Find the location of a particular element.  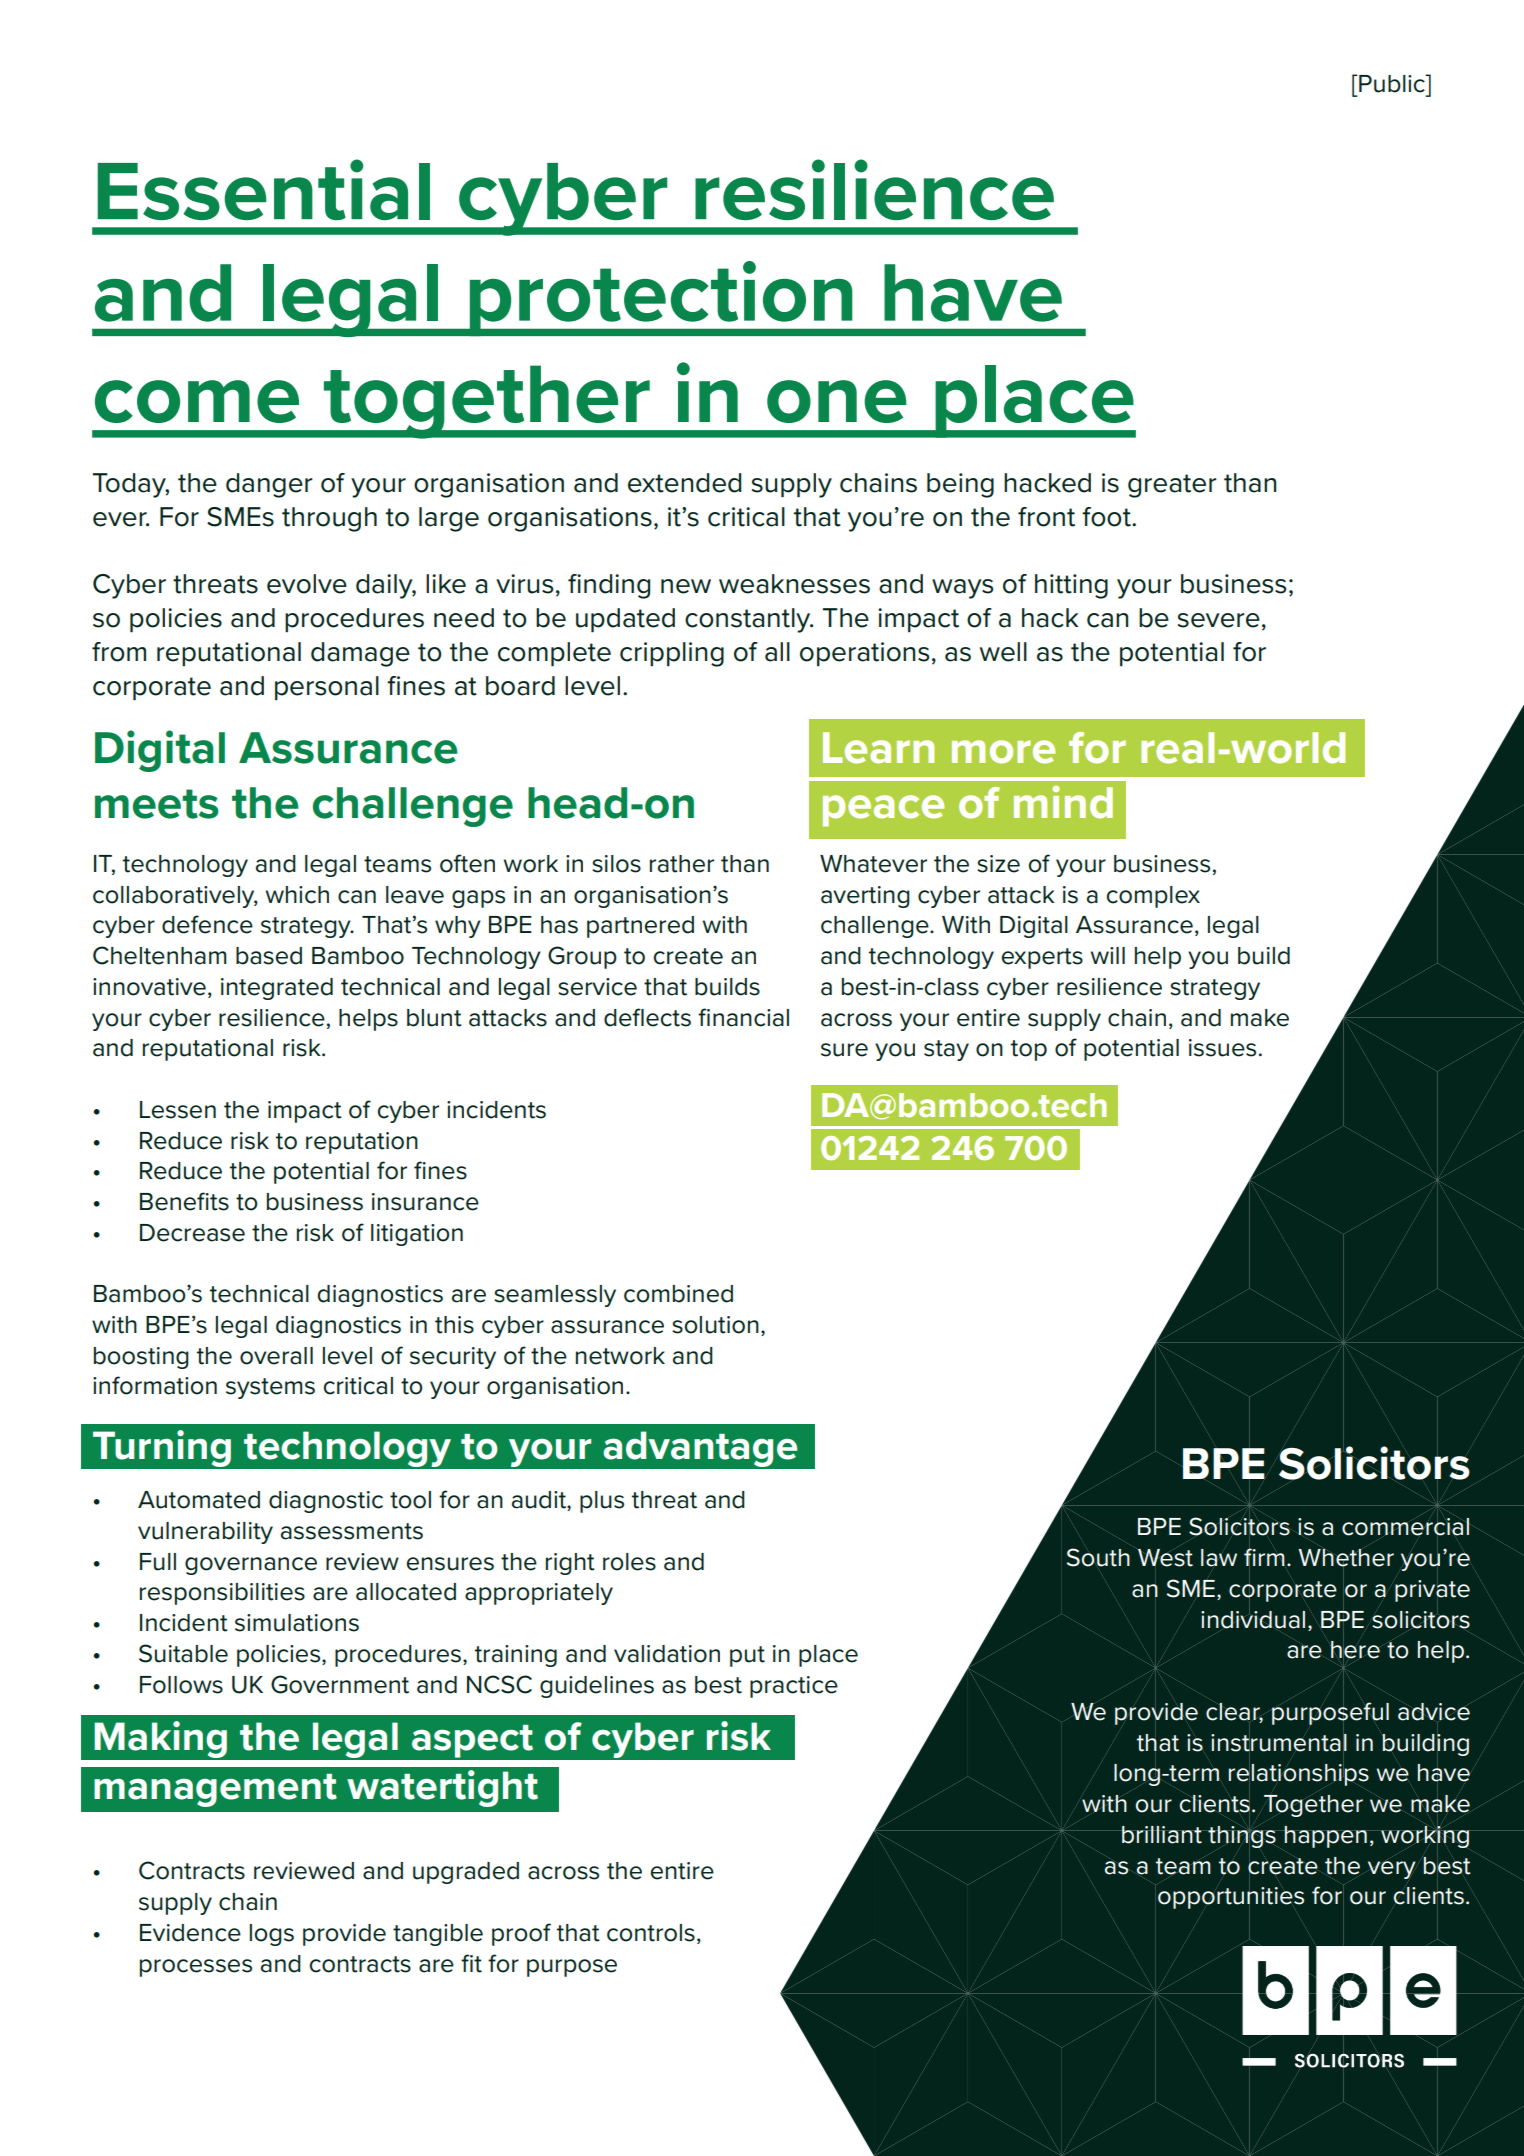

personal is located at coordinates (327, 688).
